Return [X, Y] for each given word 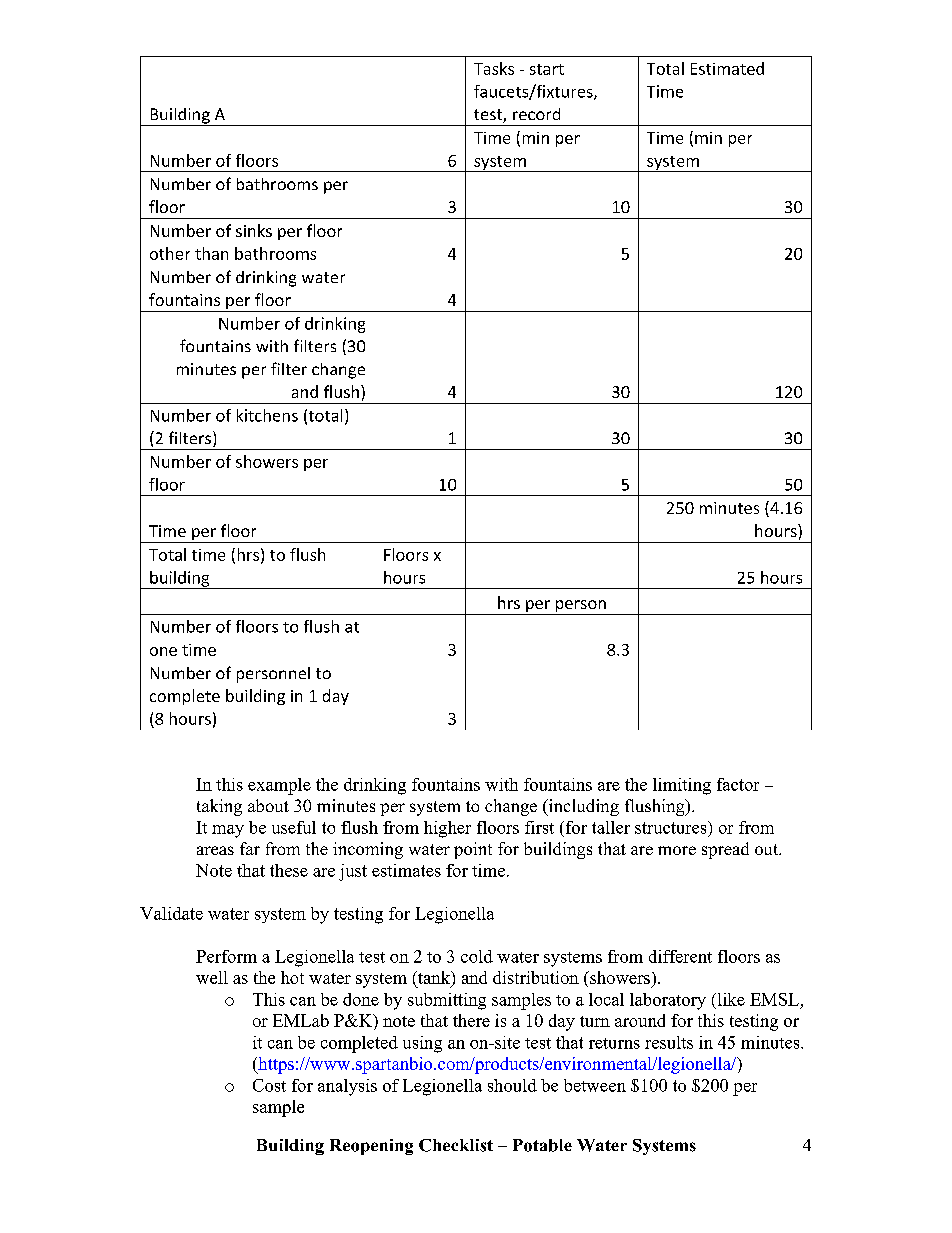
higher [447, 829]
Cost [269, 1085]
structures [672, 827]
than [211, 253]
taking [219, 807]
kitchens [267, 415]
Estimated [727, 68]
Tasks [494, 68]
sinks [254, 230]
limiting [682, 786]
